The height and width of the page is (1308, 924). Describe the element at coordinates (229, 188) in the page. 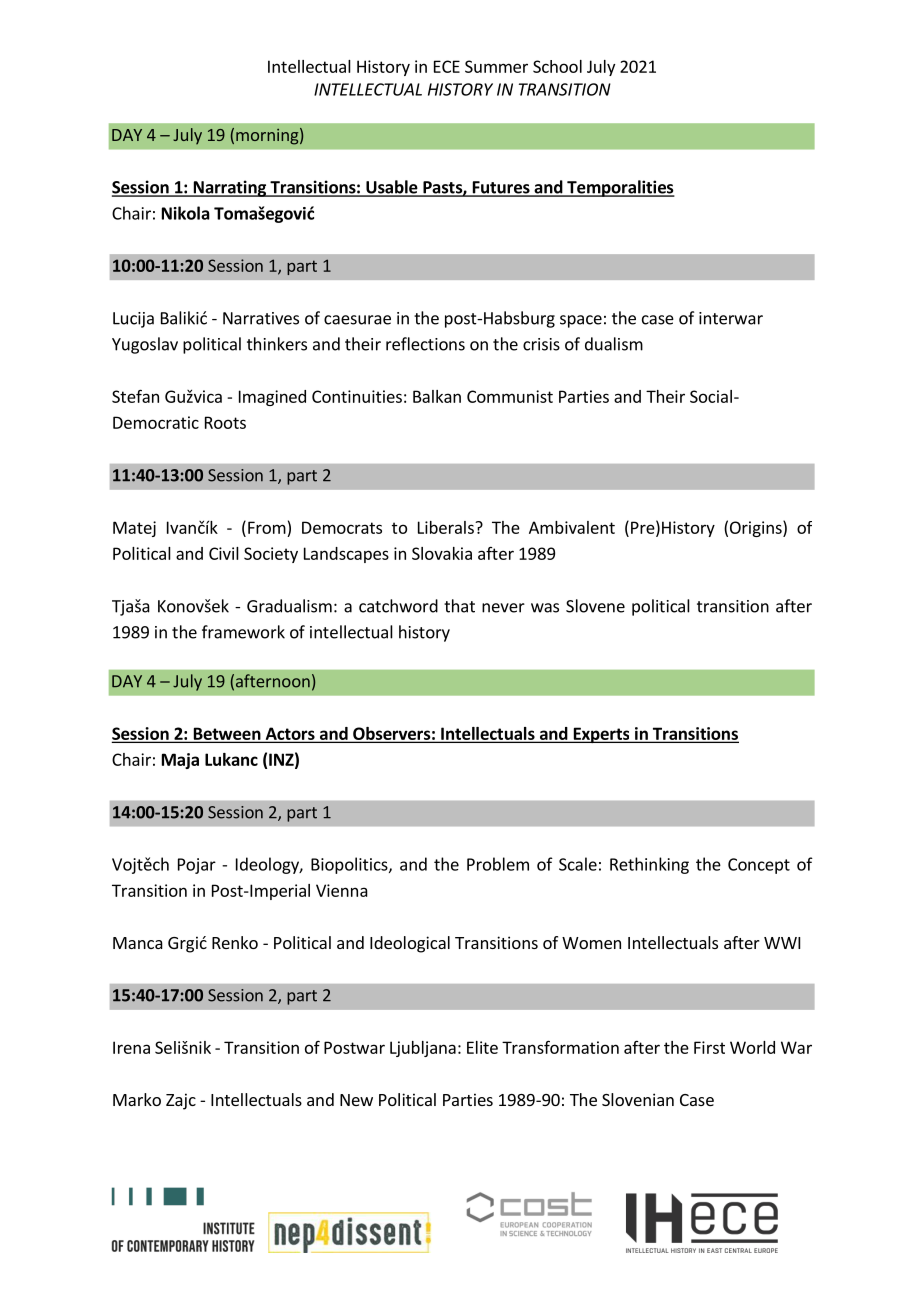

I see `Narrating` at that location.
